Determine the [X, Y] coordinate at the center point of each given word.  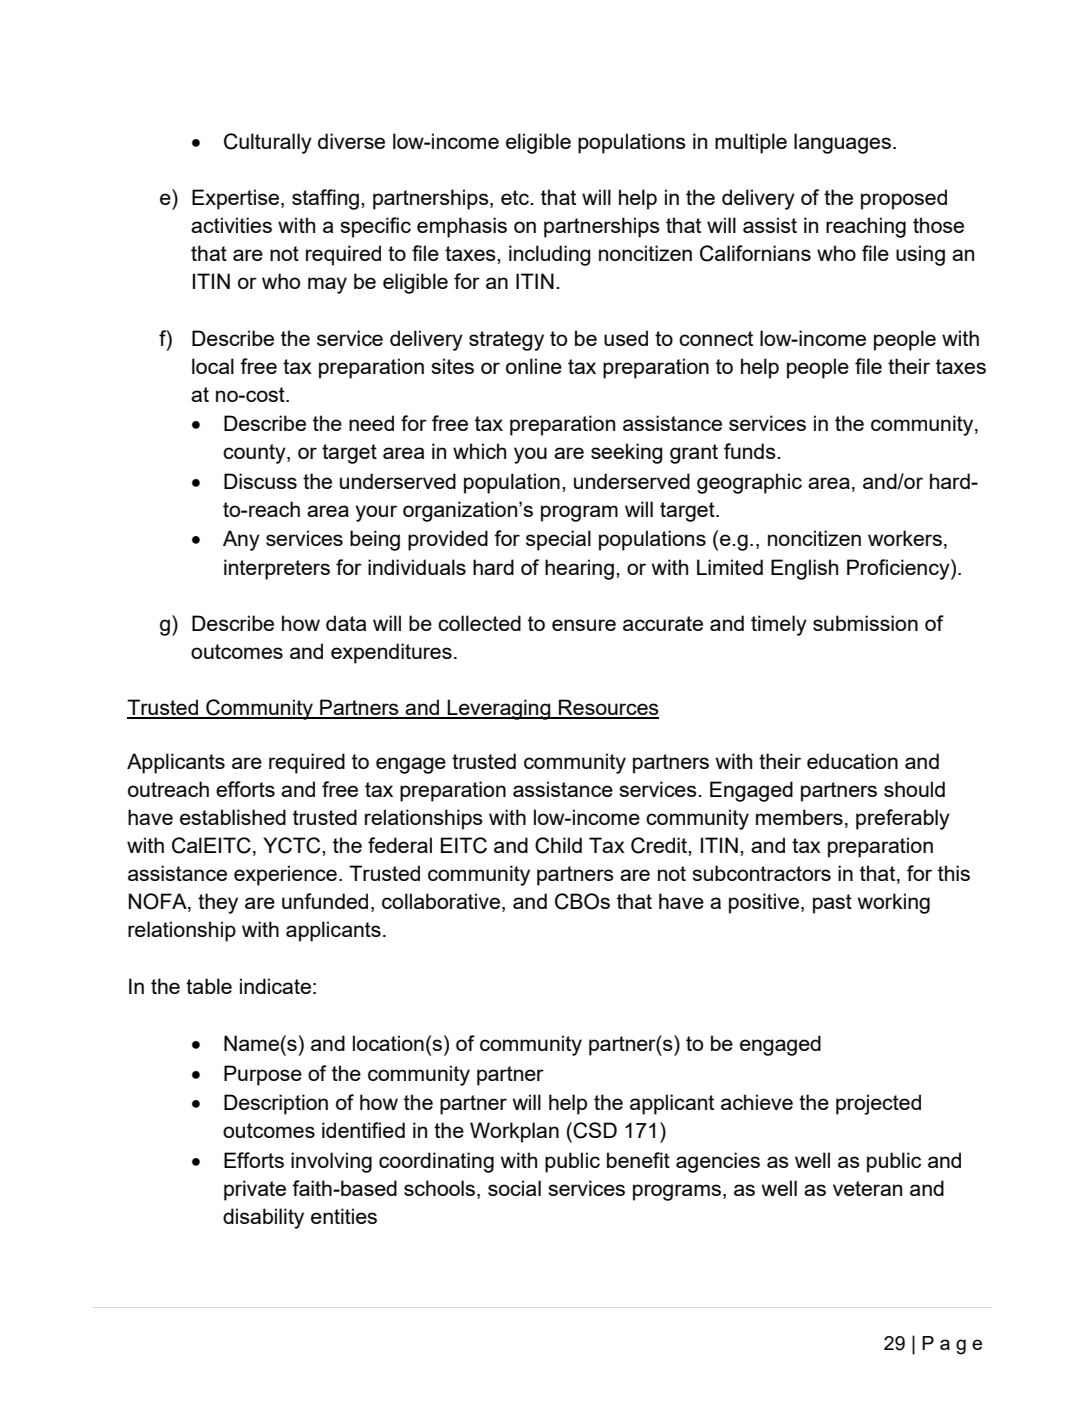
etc [515, 197]
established [233, 817]
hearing [579, 569]
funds [750, 451]
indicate [275, 986]
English [804, 569]
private [255, 1190]
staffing [325, 199]
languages [842, 143]
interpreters [277, 569]
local [213, 366]
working [894, 903]
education [852, 761]
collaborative [441, 901]
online [534, 366]
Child [558, 845]
